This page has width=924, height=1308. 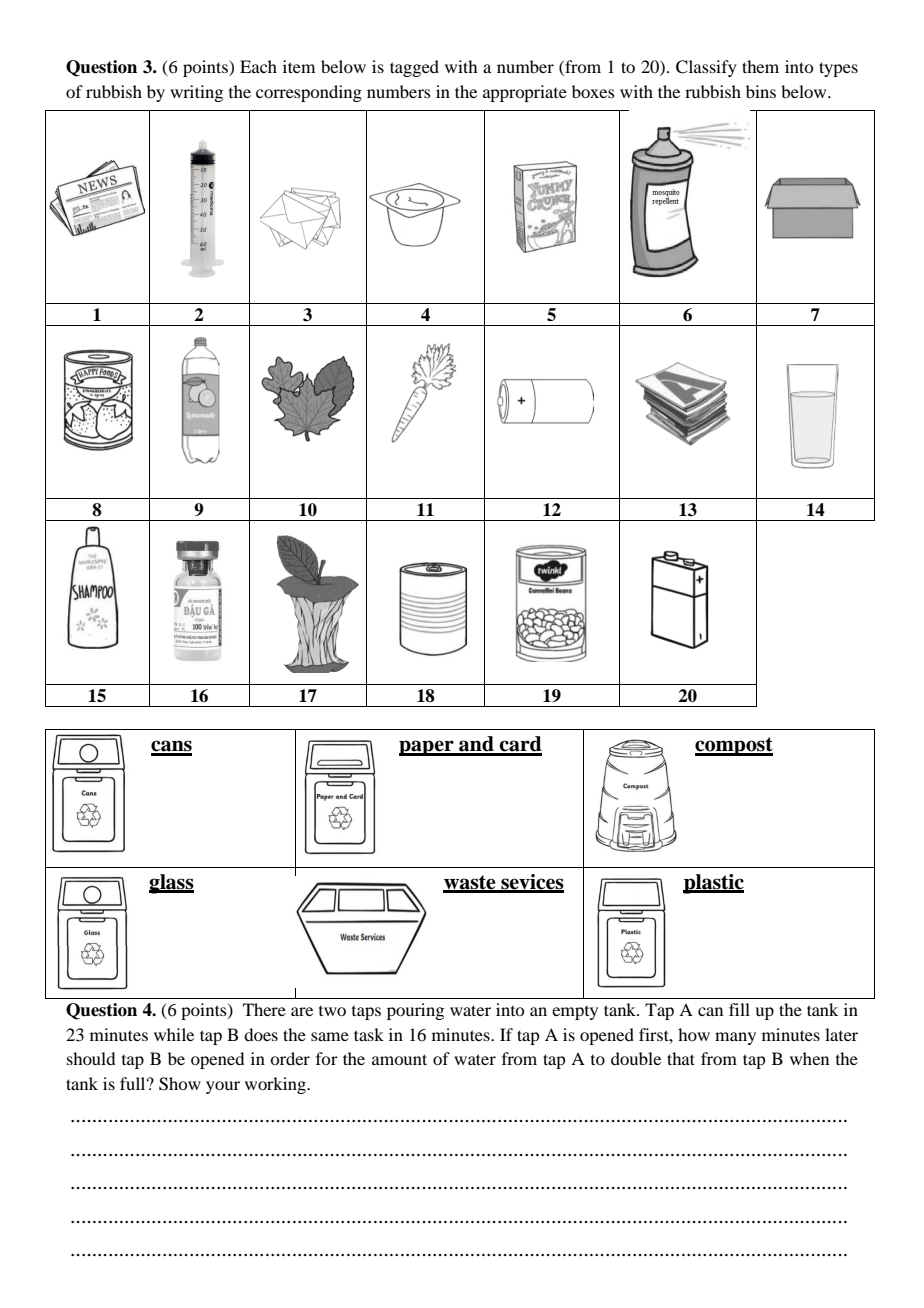 What do you see at coordinates (174, 1034) in the page?
I see `while` at bounding box center [174, 1034].
